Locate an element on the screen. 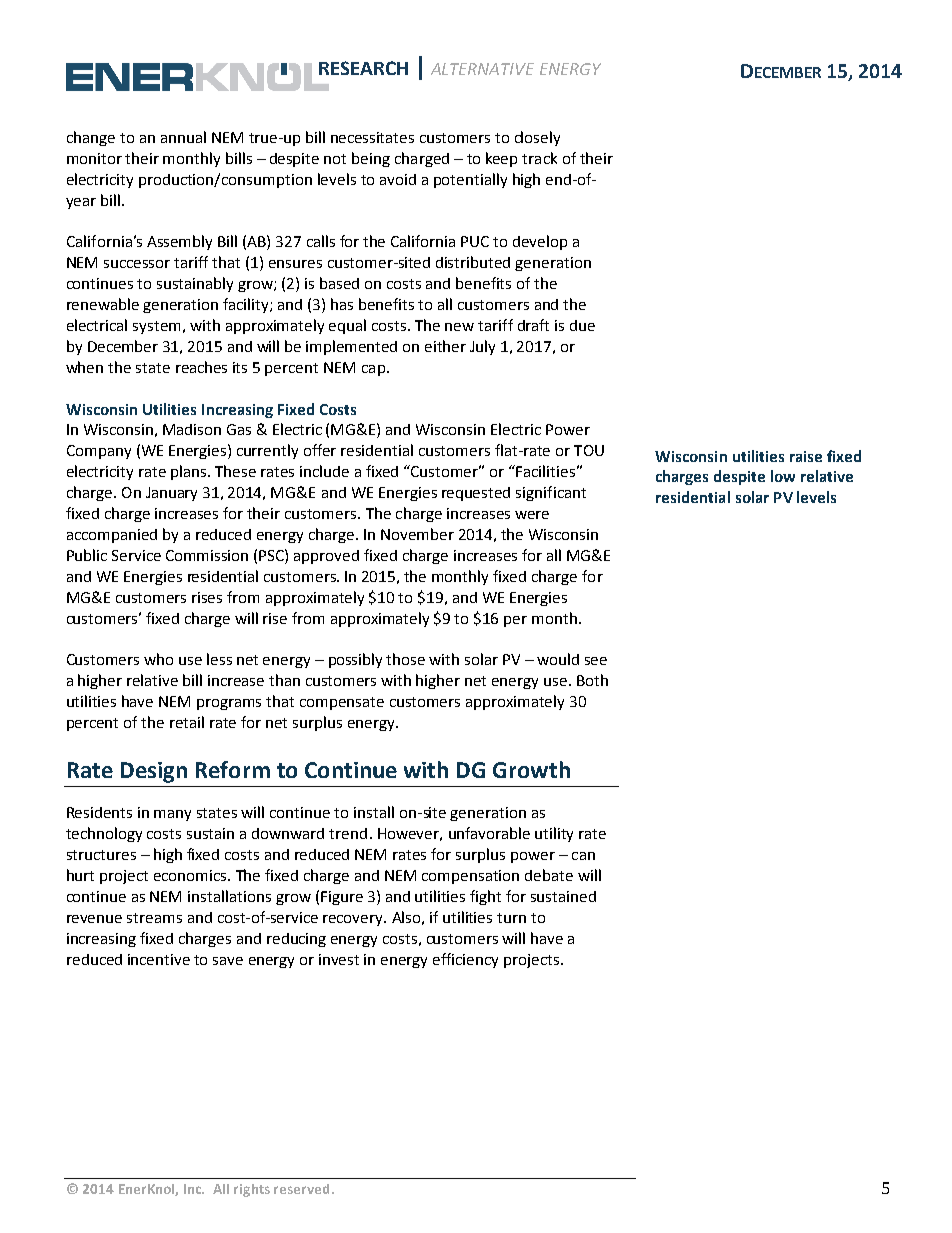  those is located at coordinates (405, 659).
